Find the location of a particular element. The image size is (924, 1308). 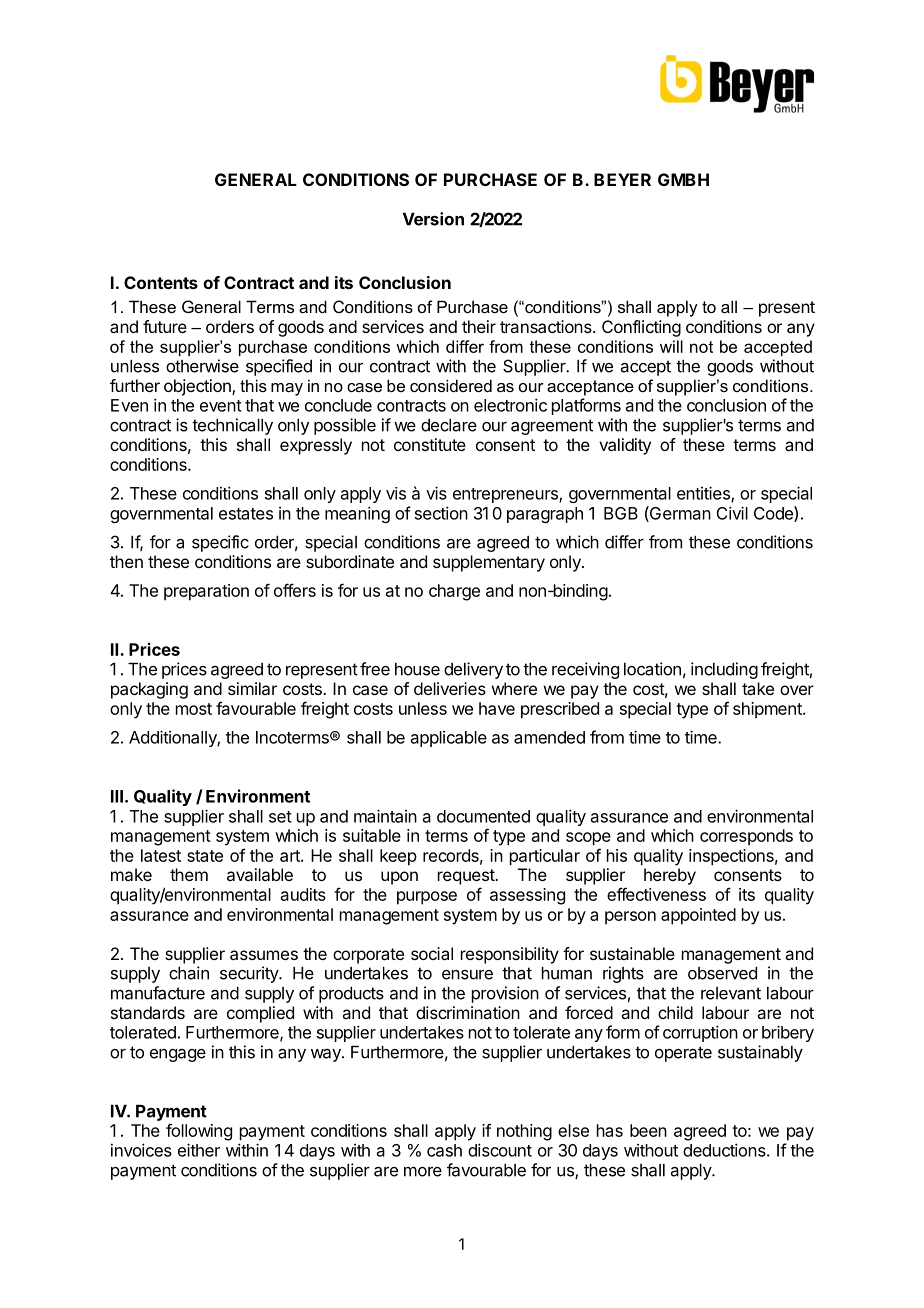

Version is located at coordinates (433, 219).
